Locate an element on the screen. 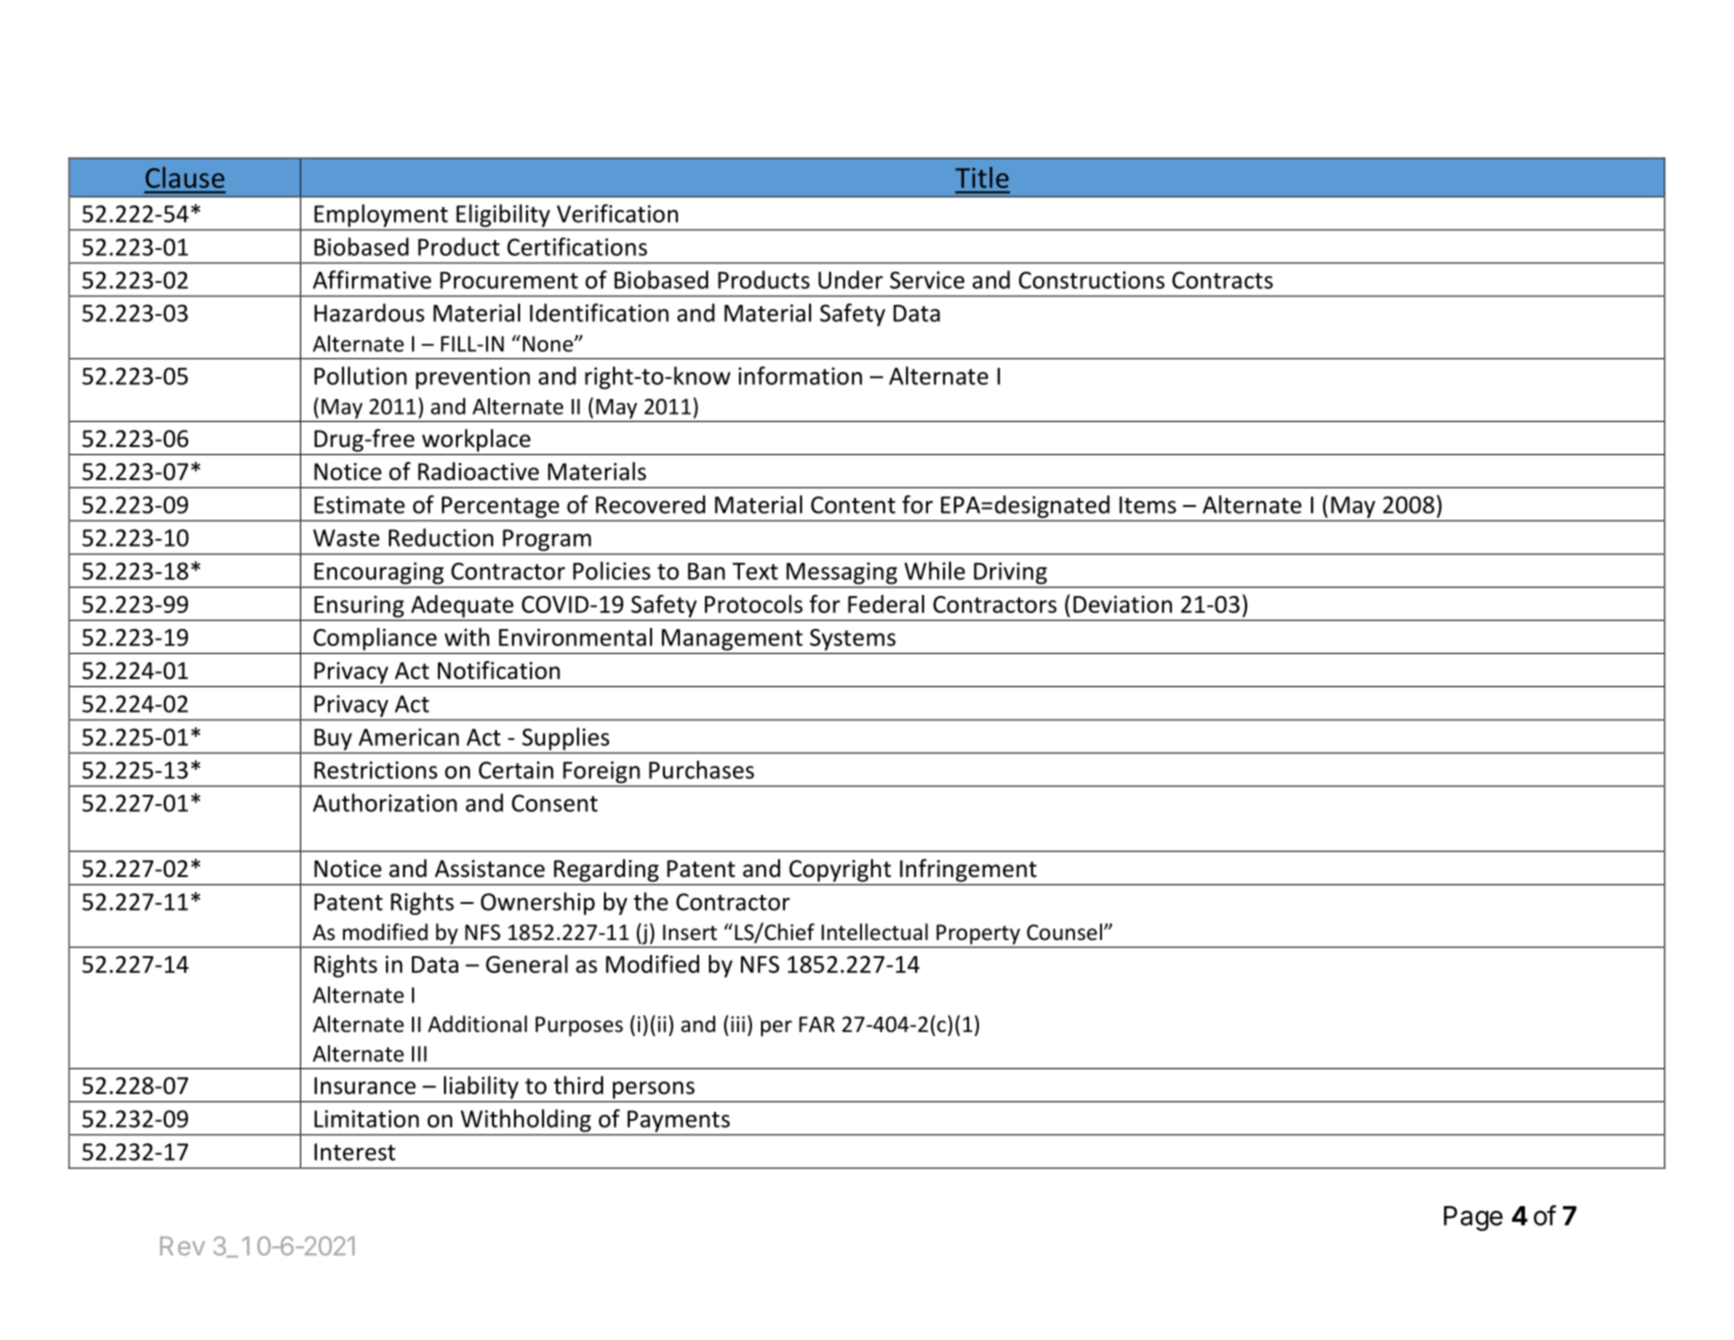 The height and width of the screenshot is (1340, 1734). Intellectual is located at coordinates (874, 932).
